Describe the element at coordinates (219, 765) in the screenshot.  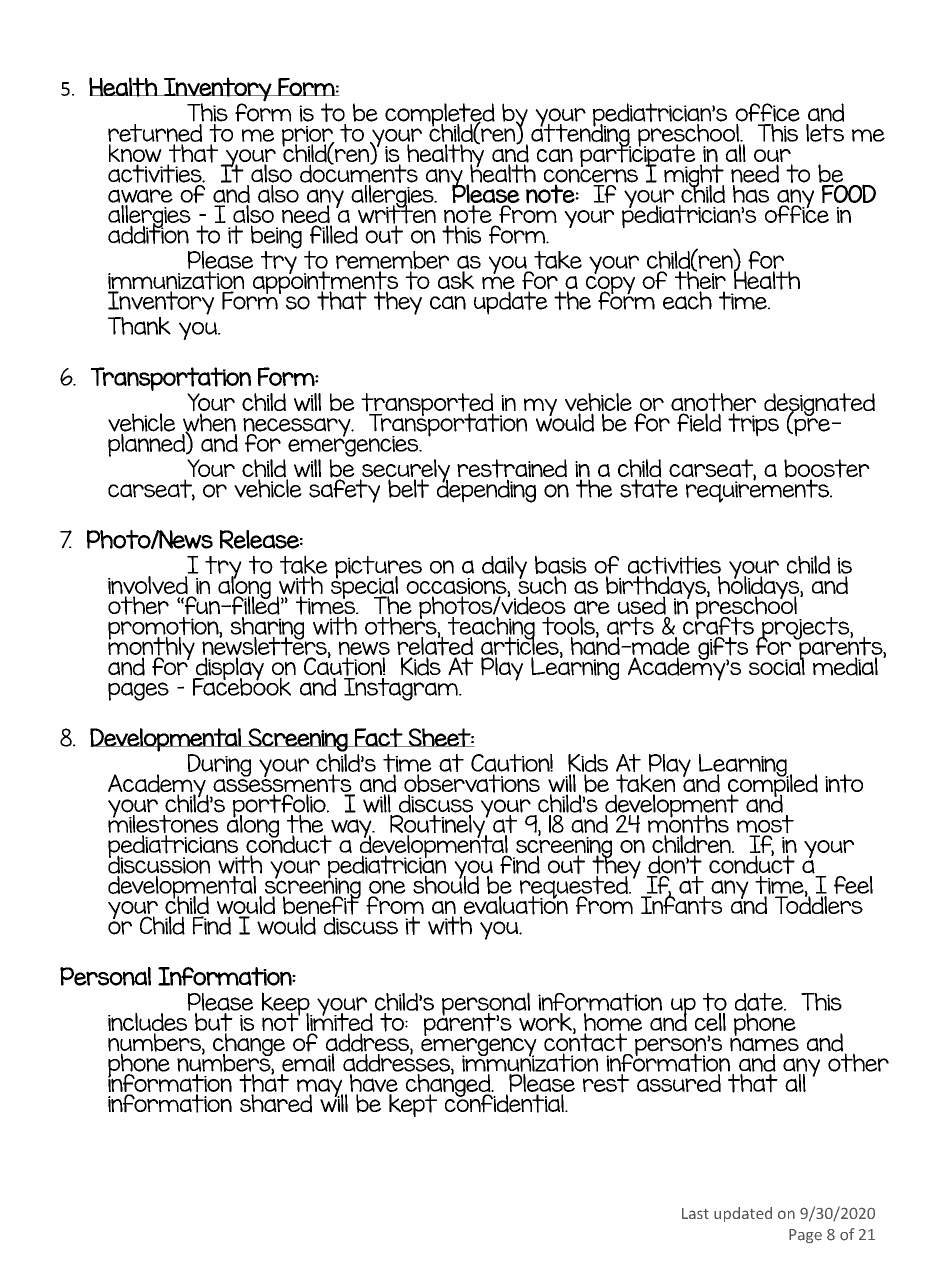
I see `During` at that location.
